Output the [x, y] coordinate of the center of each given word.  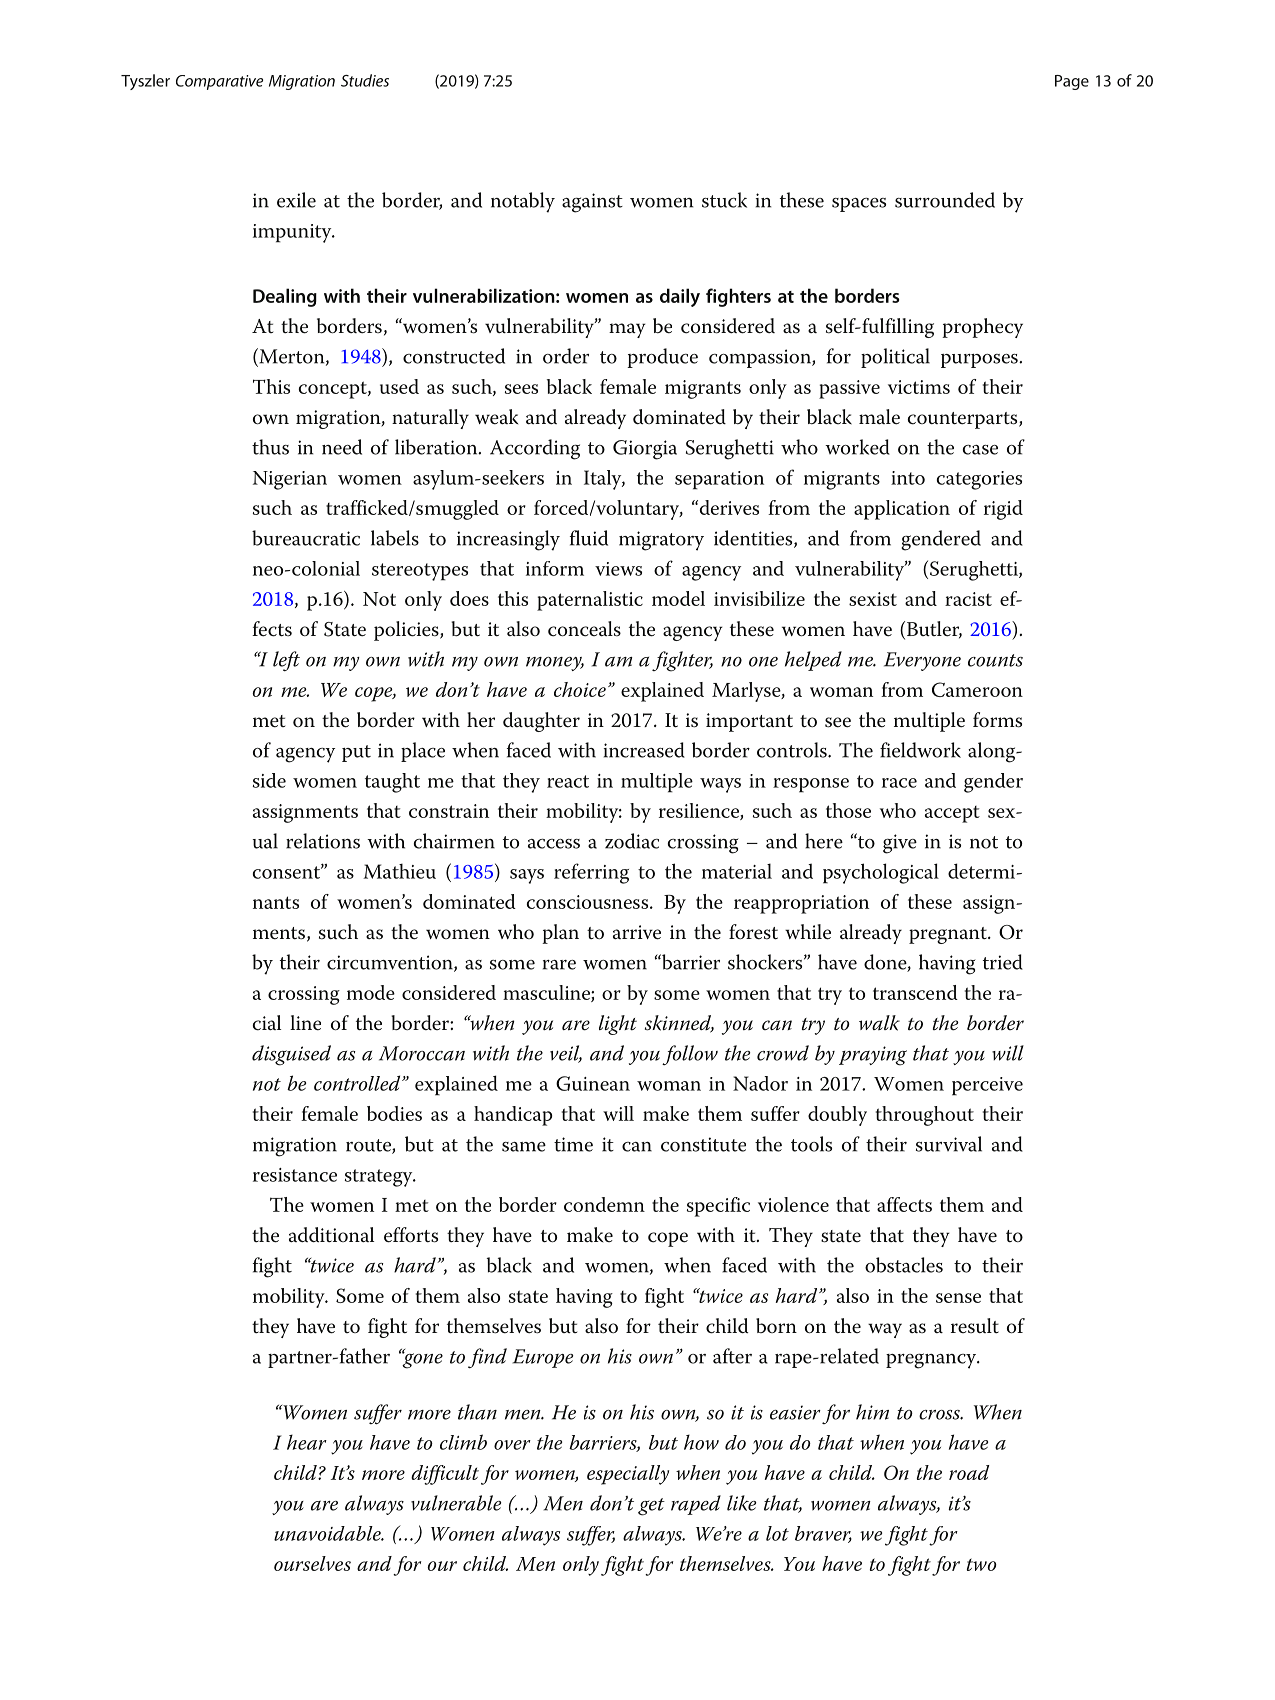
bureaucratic [306, 538]
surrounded [945, 200]
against [592, 203]
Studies [365, 80]
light [618, 1025]
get [651, 1507]
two [982, 1564]
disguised [291, 1055]
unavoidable [328, 1533]
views [618, 569]
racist [968, 599]
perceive [987, 1086]
